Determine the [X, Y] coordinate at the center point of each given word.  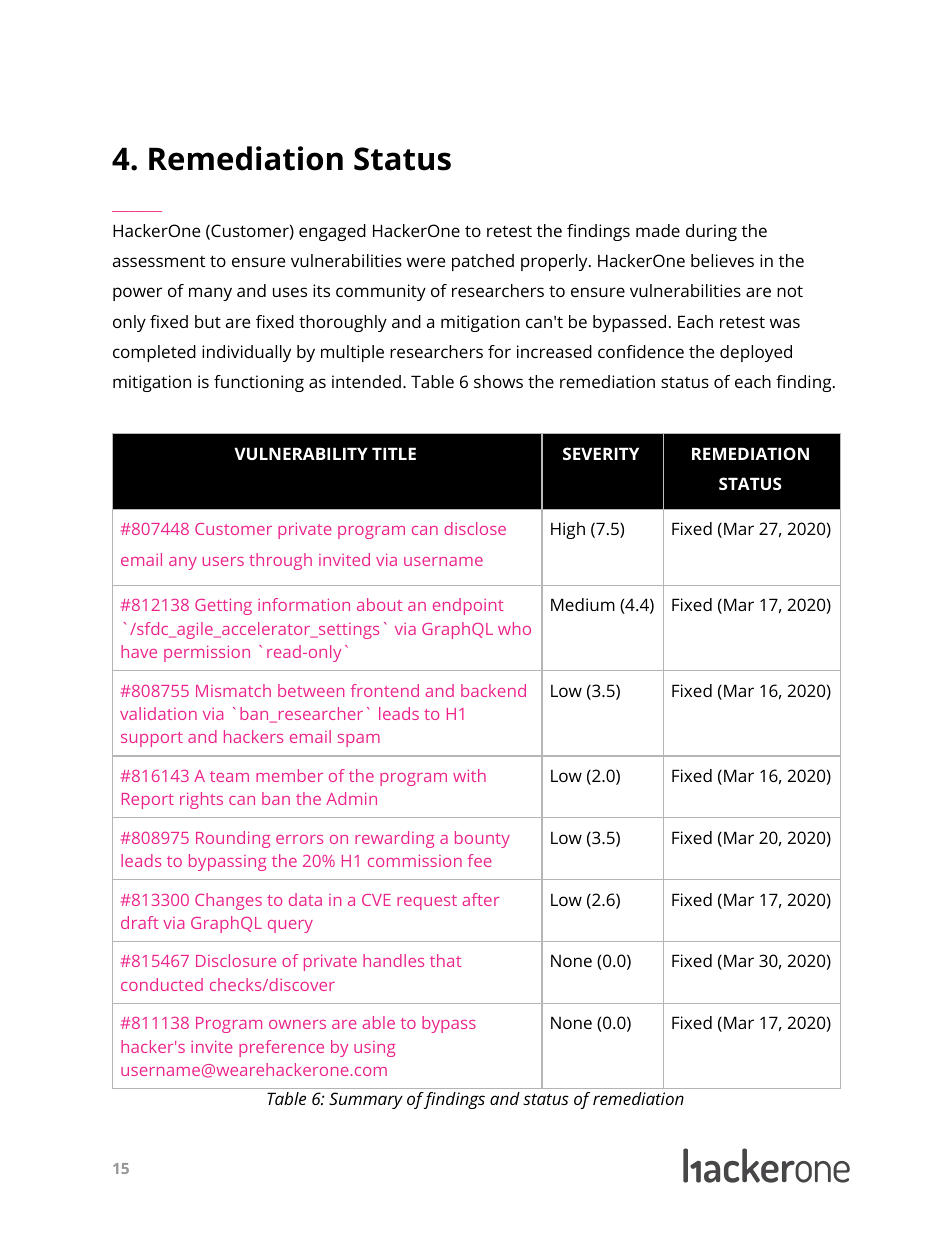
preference [281, 1048]
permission [207, 653]
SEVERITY [601, 453]
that [445, 960]
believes [722, 260]
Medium [583, 604]
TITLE [394, 453]
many [210, 294]
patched [483, 262]
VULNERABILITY [301, 453]
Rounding [233, 839]
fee [479, 860]
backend [493, 690]
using [374, 1049]
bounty [482, 839]
